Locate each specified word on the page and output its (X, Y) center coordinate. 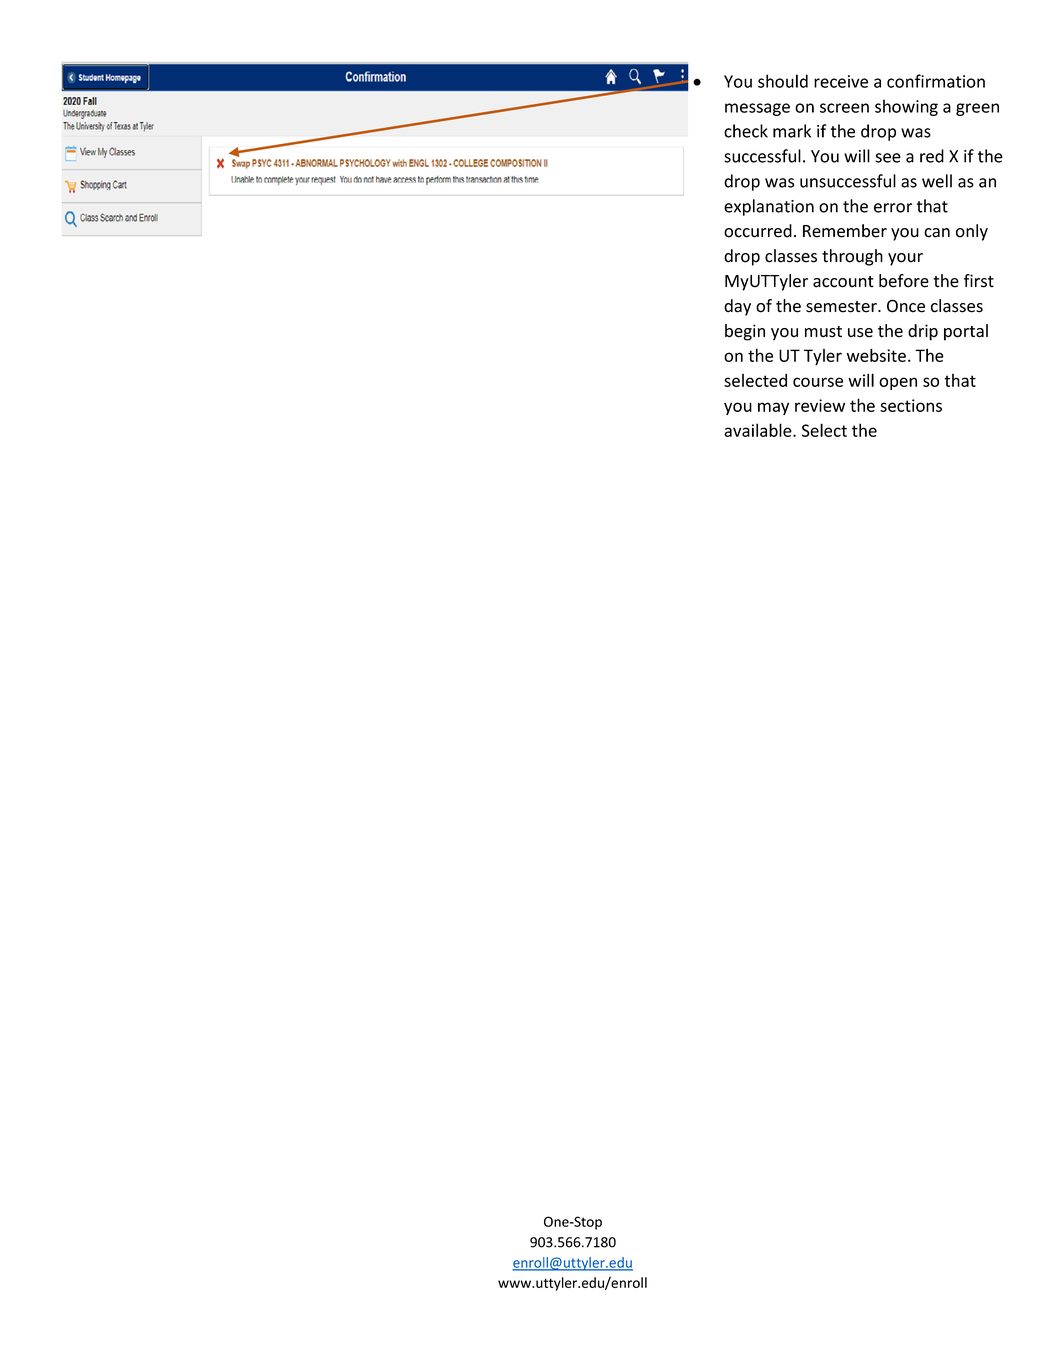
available (759, 430)
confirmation (936, 81)
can (937, 233)
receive (841, 81)
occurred (758, 231)
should (783, 81)
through (852, 257)
